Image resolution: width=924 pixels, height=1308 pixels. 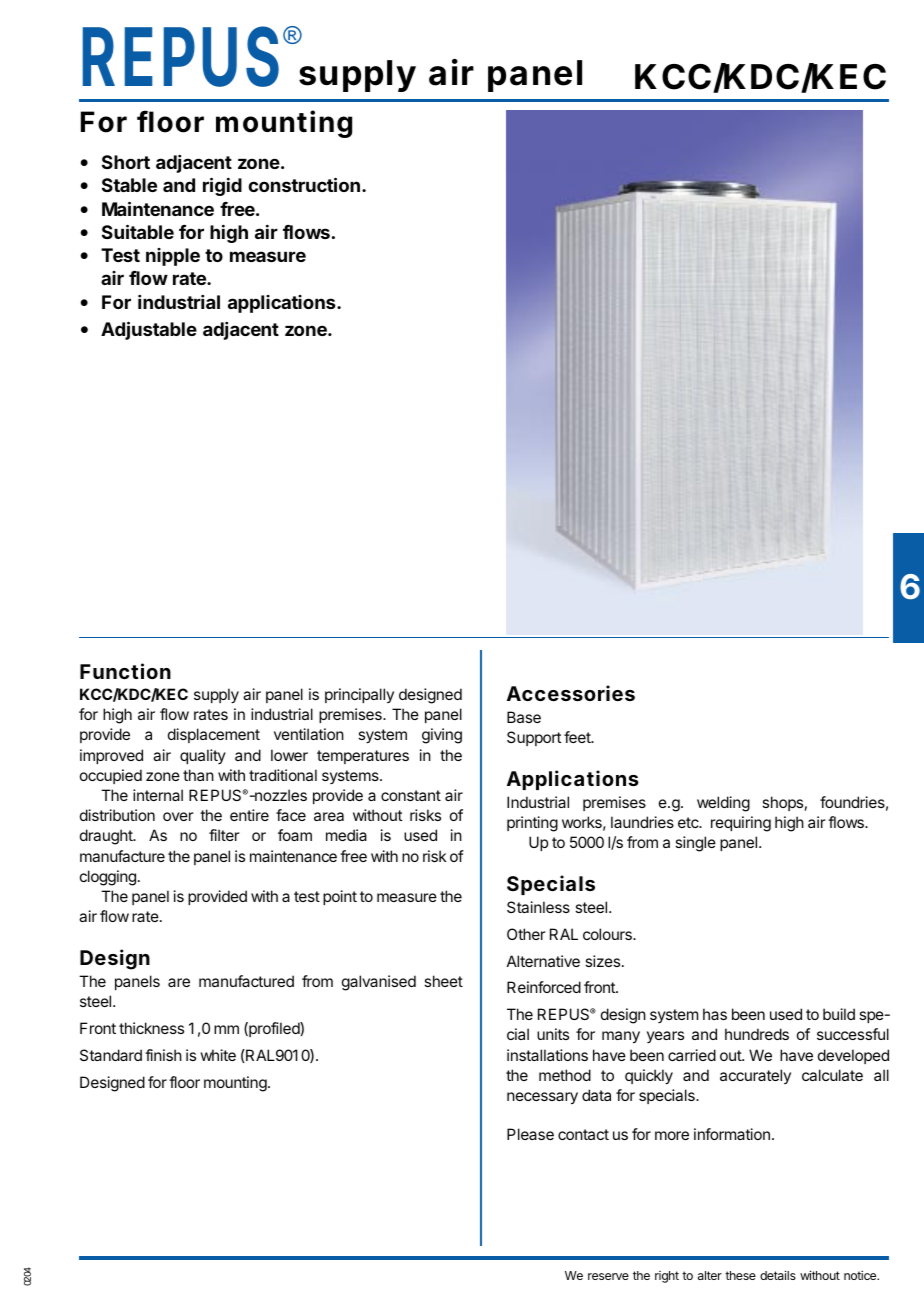 What do you see at coordinates (218, 1055) in the image?
I see `white` at bounding box center [218, 1055].
